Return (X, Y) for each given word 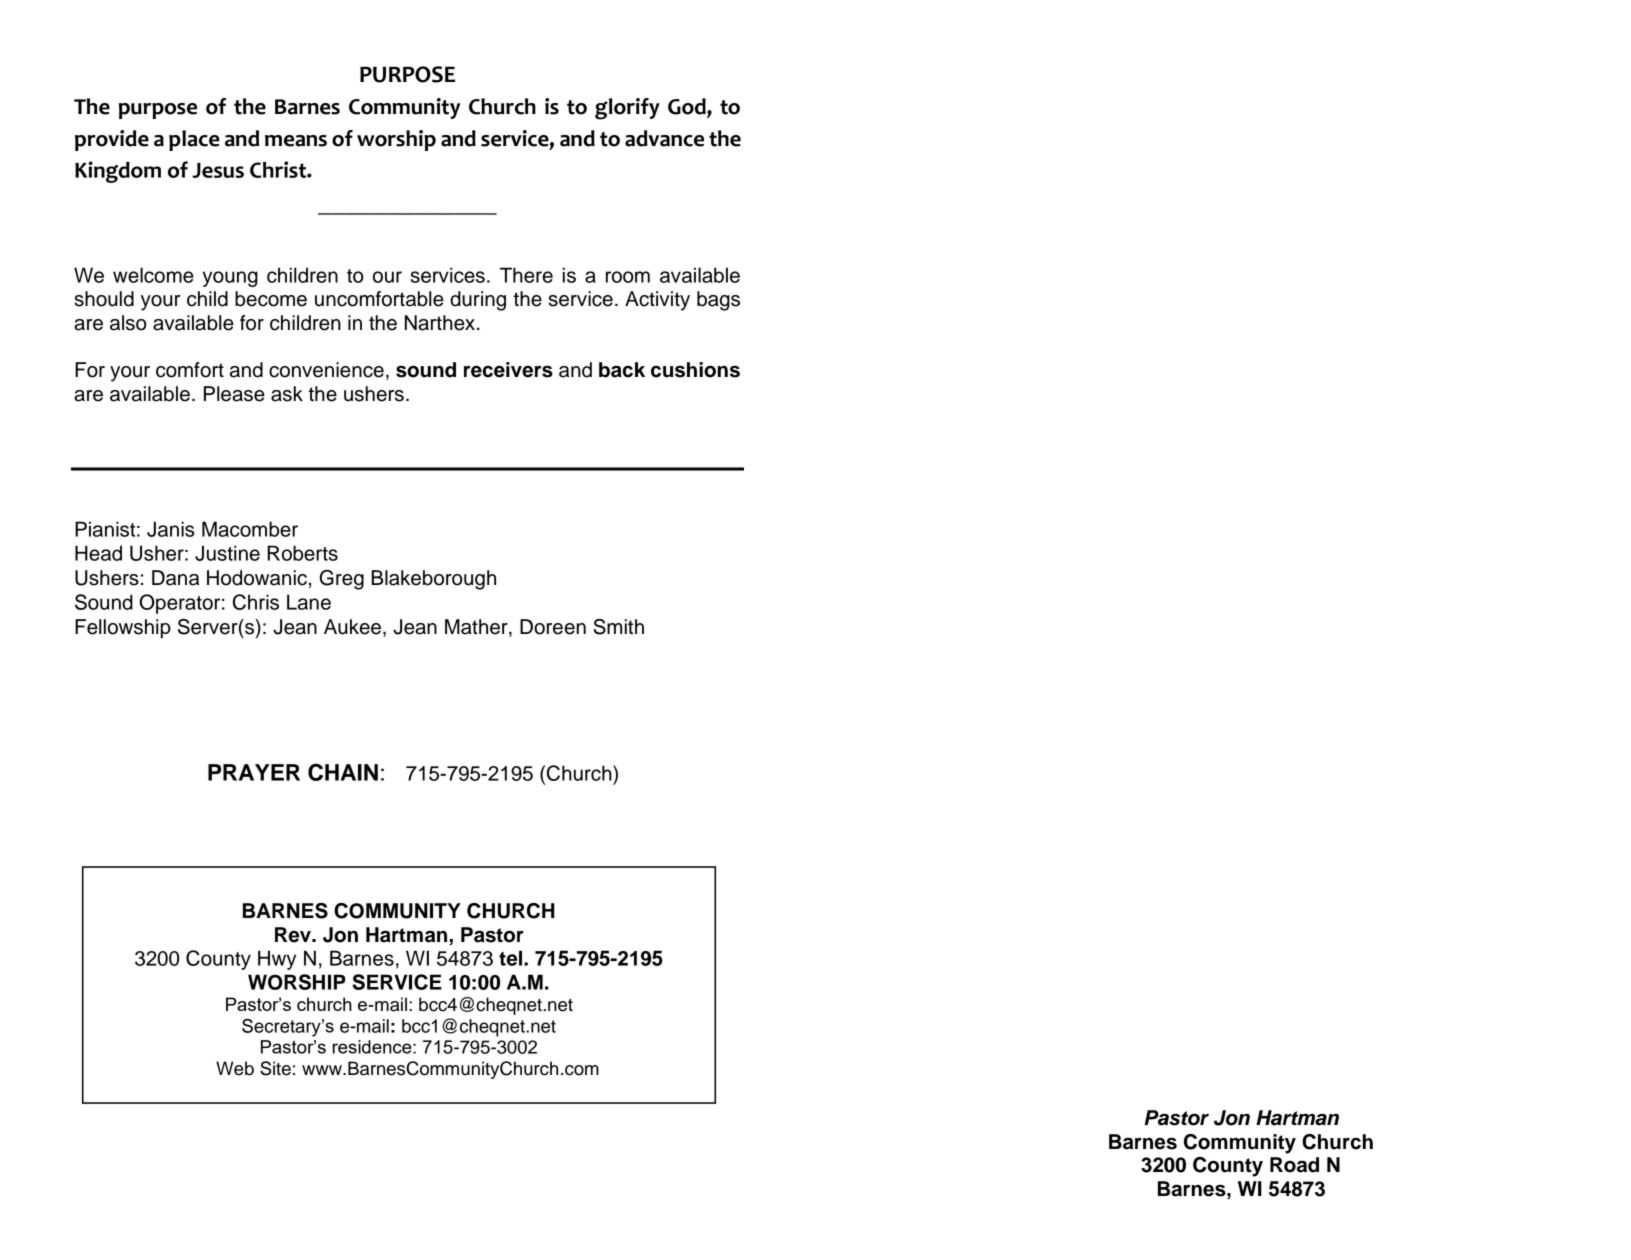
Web (235, 1068)
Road (1294, 1165)
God (688, 107)
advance (664, 138)
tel (512, 958)
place (194, 140)
